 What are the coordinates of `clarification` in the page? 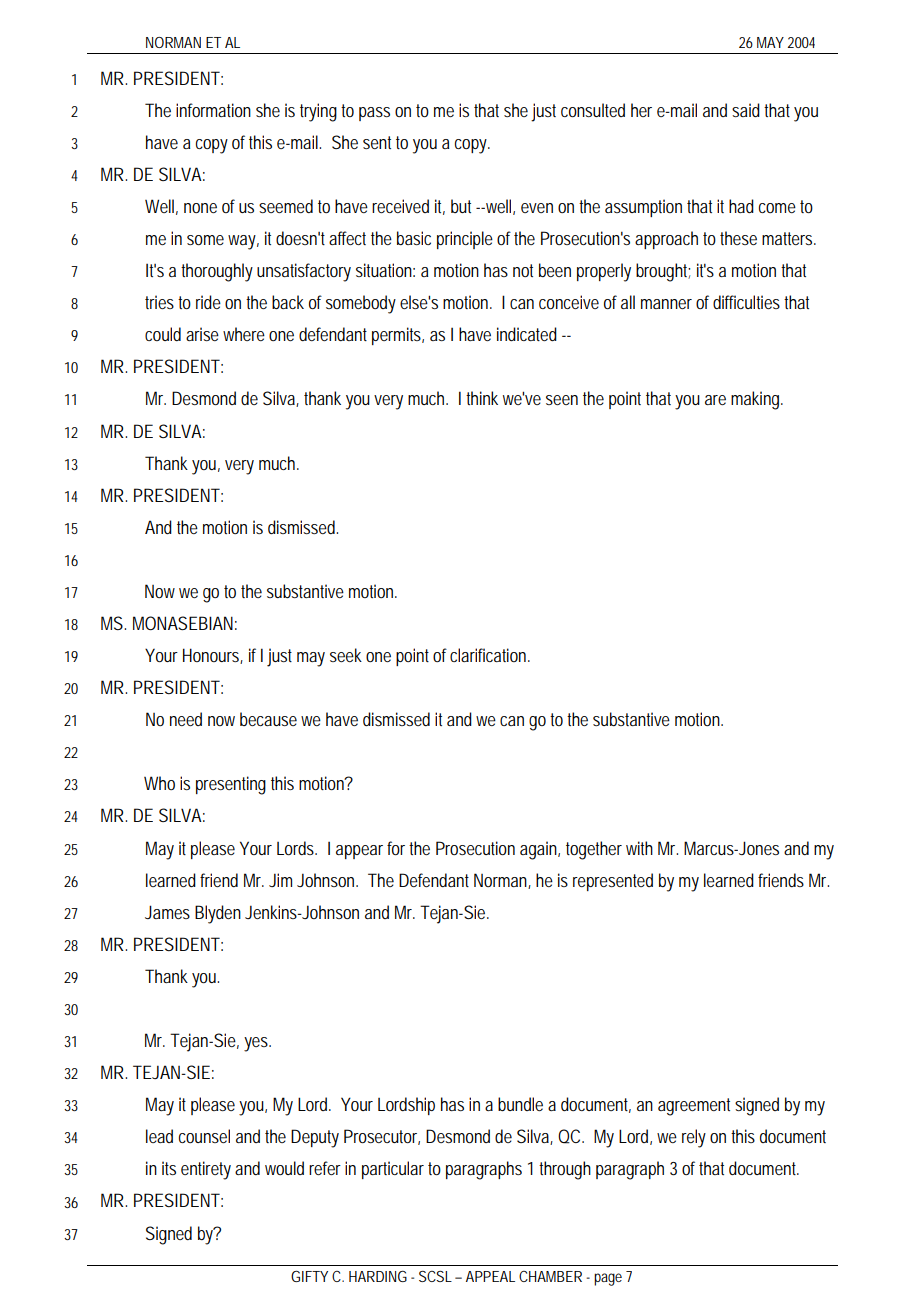 It's located at (490, 655).
